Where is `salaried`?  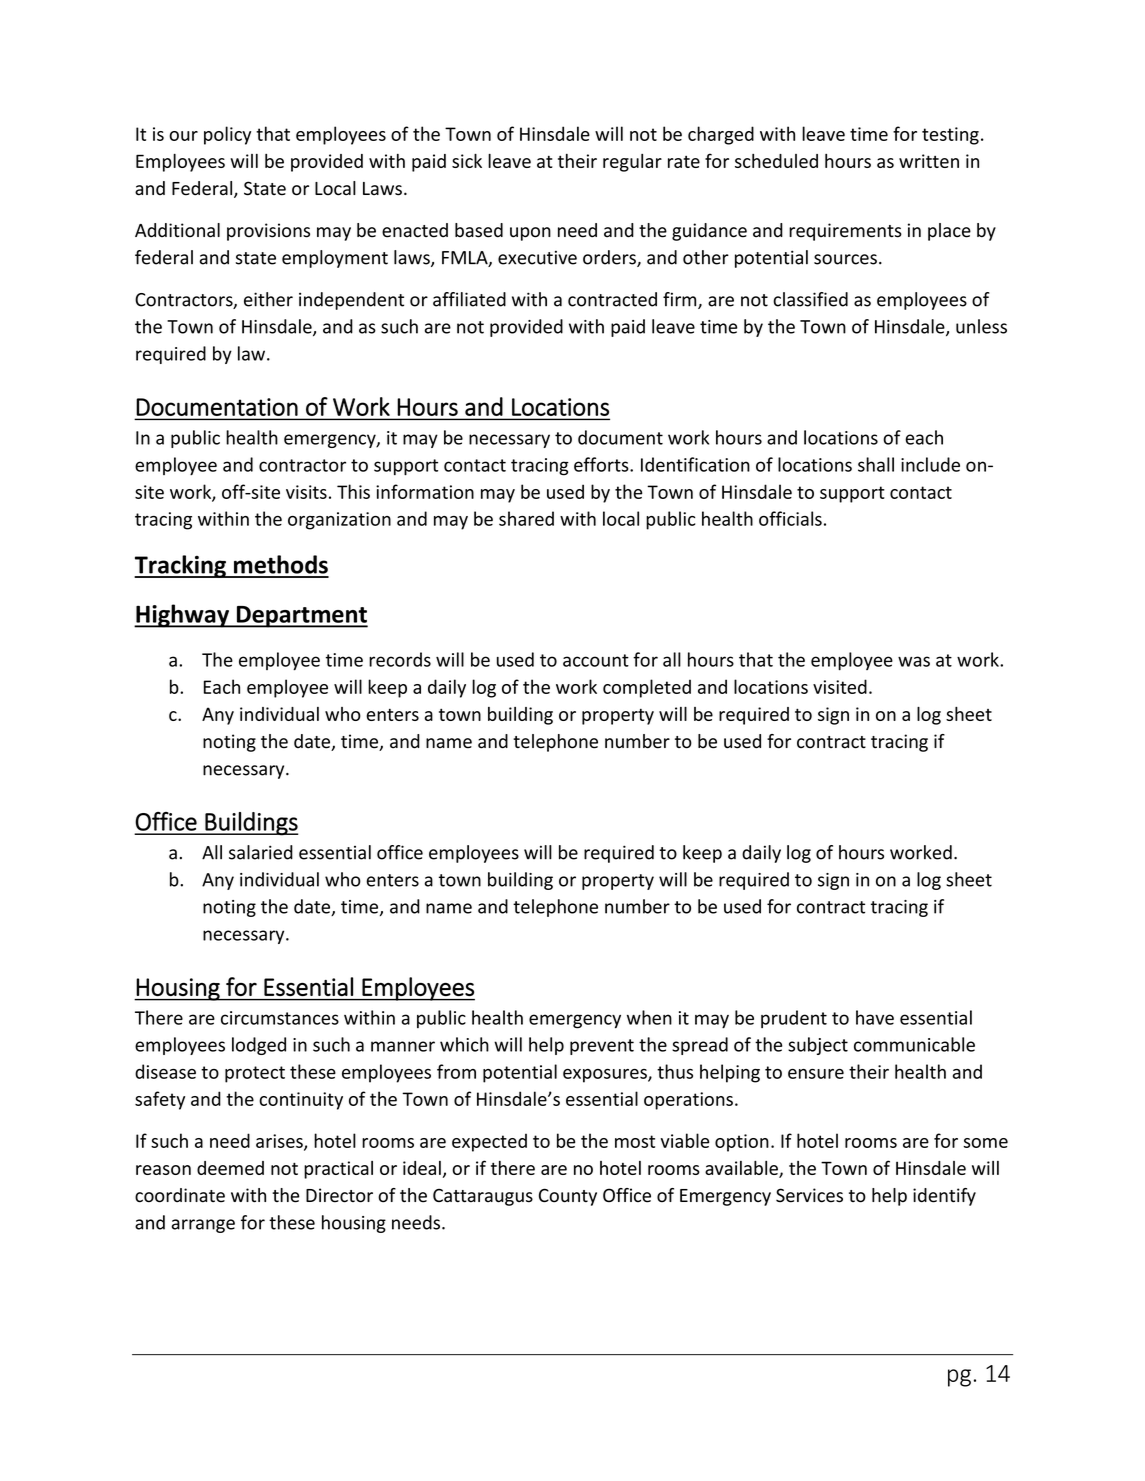
salaried is located at coordinates (261, 852).
